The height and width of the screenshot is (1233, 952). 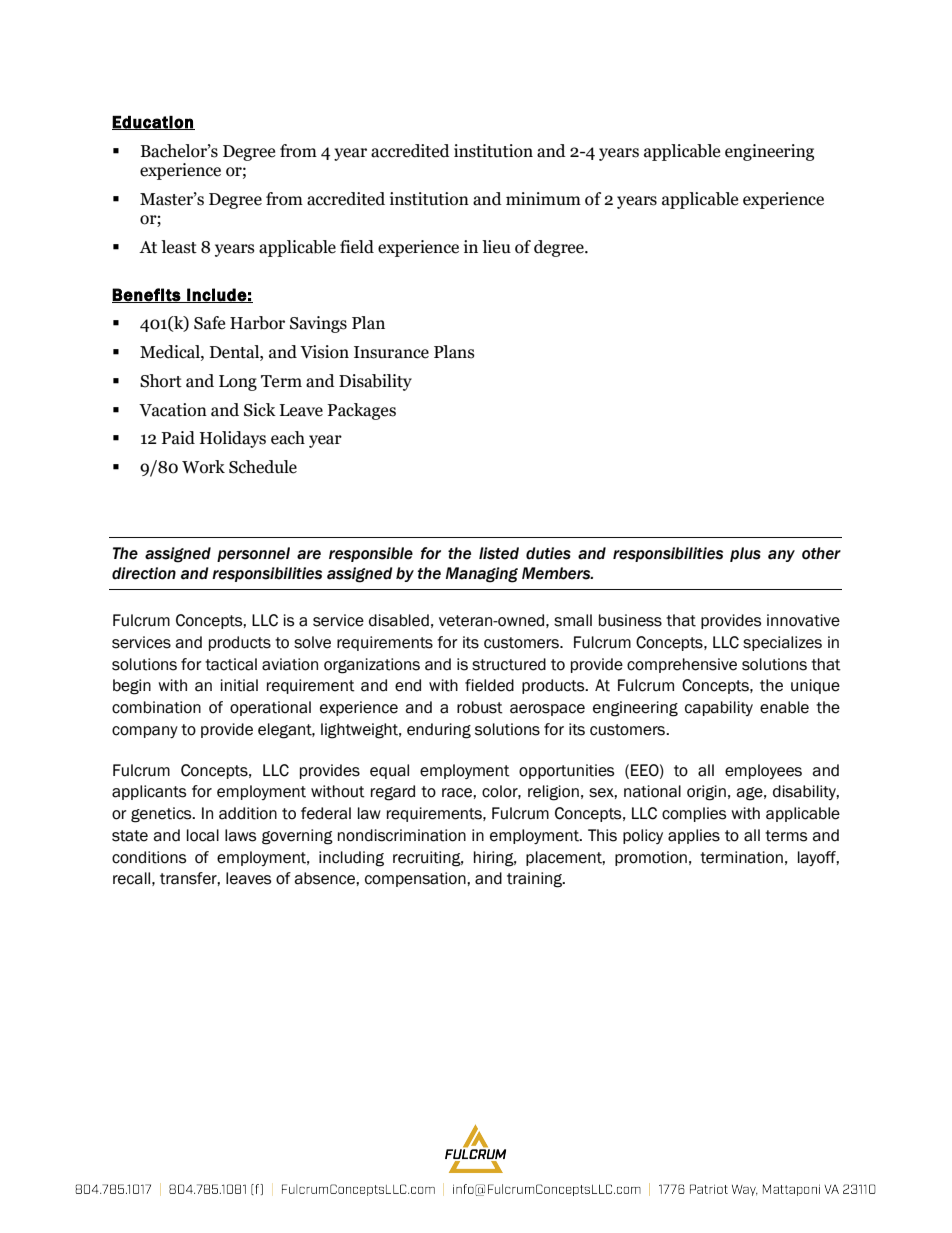 I want to click on Packages, so click(x=361, y=411).
